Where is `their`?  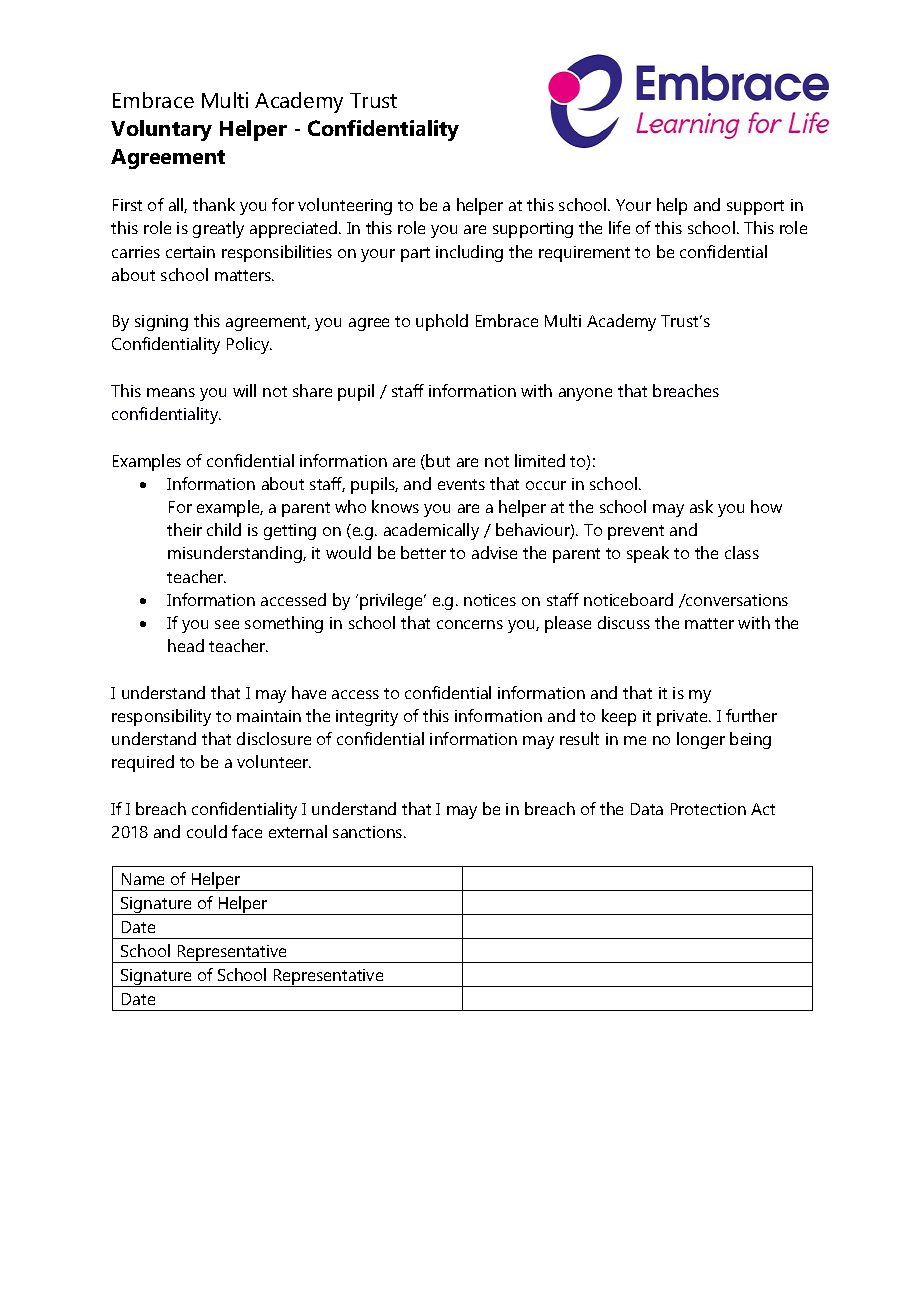 their is located at coordinates (184, 529).
